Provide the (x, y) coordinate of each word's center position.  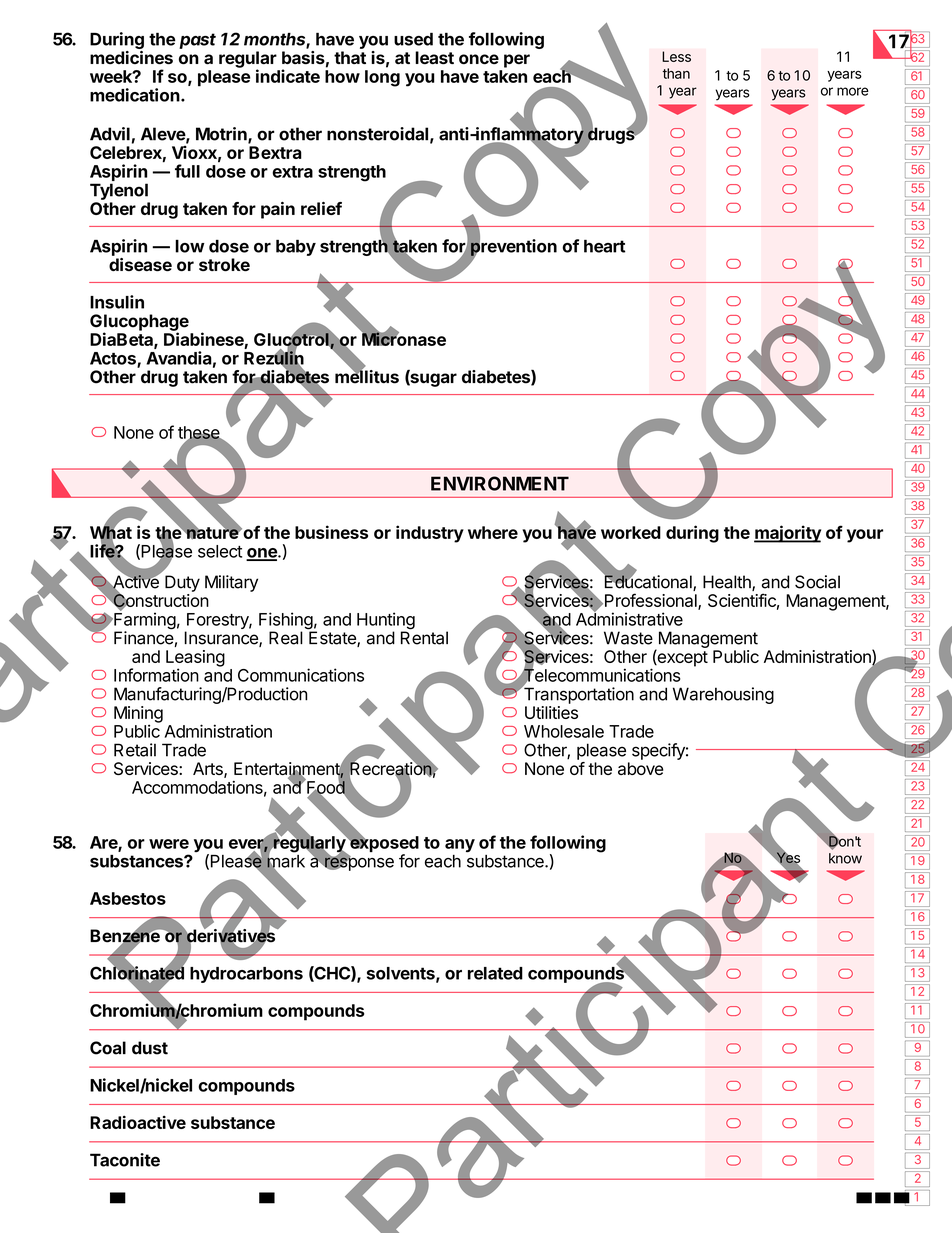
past (197, 41)
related (495, 973)
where (493, 532)
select (220, 551)
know (845, 858)
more (853, 91)
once (479, 59)
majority (787, 534)
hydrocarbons (246, 975)
